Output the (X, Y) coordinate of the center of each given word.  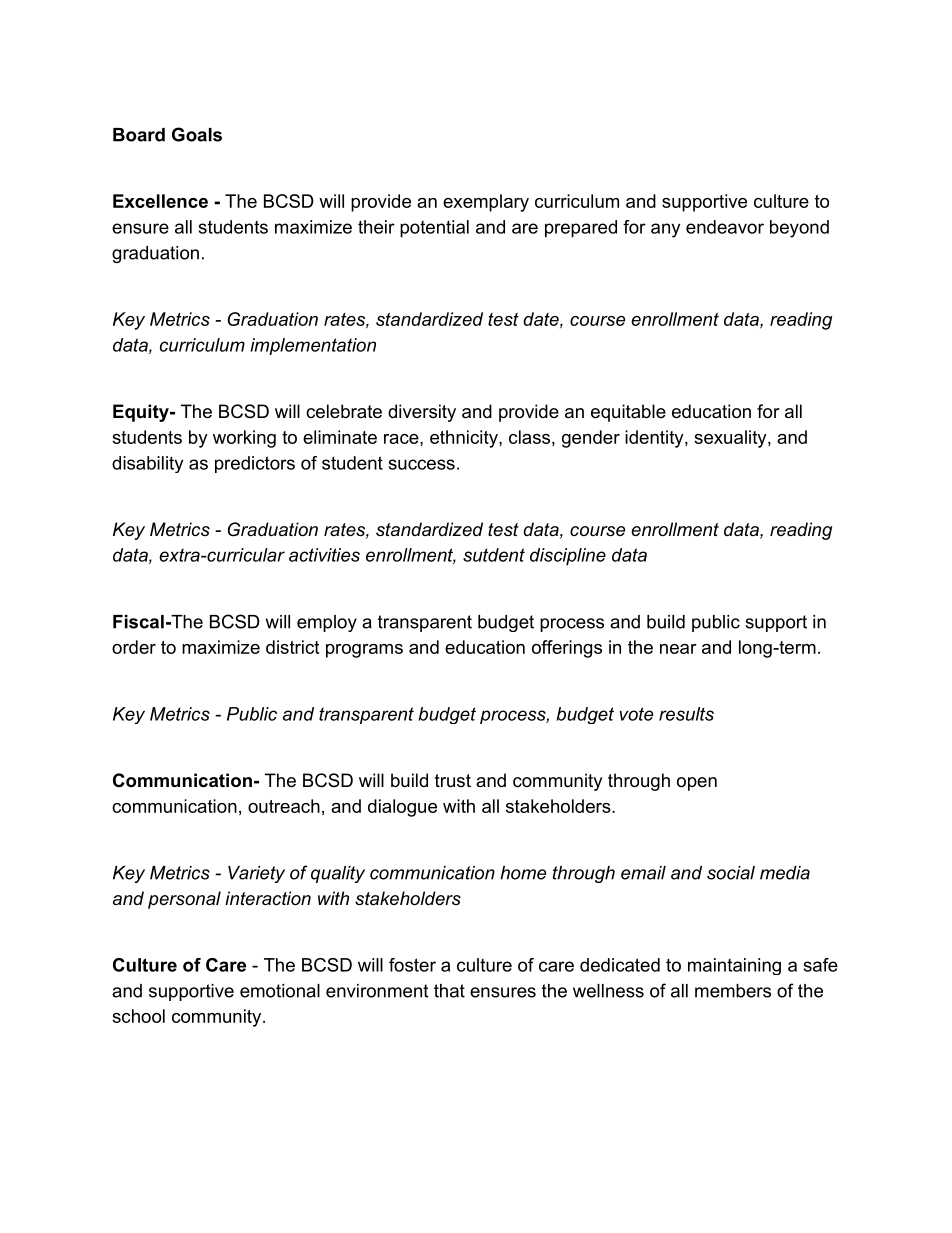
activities (324, 555)
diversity (422, 413)
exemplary (486, 203)
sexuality (731, 439)
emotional (280, 991)
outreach (284, 806)
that (449, 991)
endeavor (725, 227)
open (697, 784)
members (733, 991)
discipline (568, 557)
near (678, 649)
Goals (197, 134)
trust (453, 781)
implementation (313, 346)
